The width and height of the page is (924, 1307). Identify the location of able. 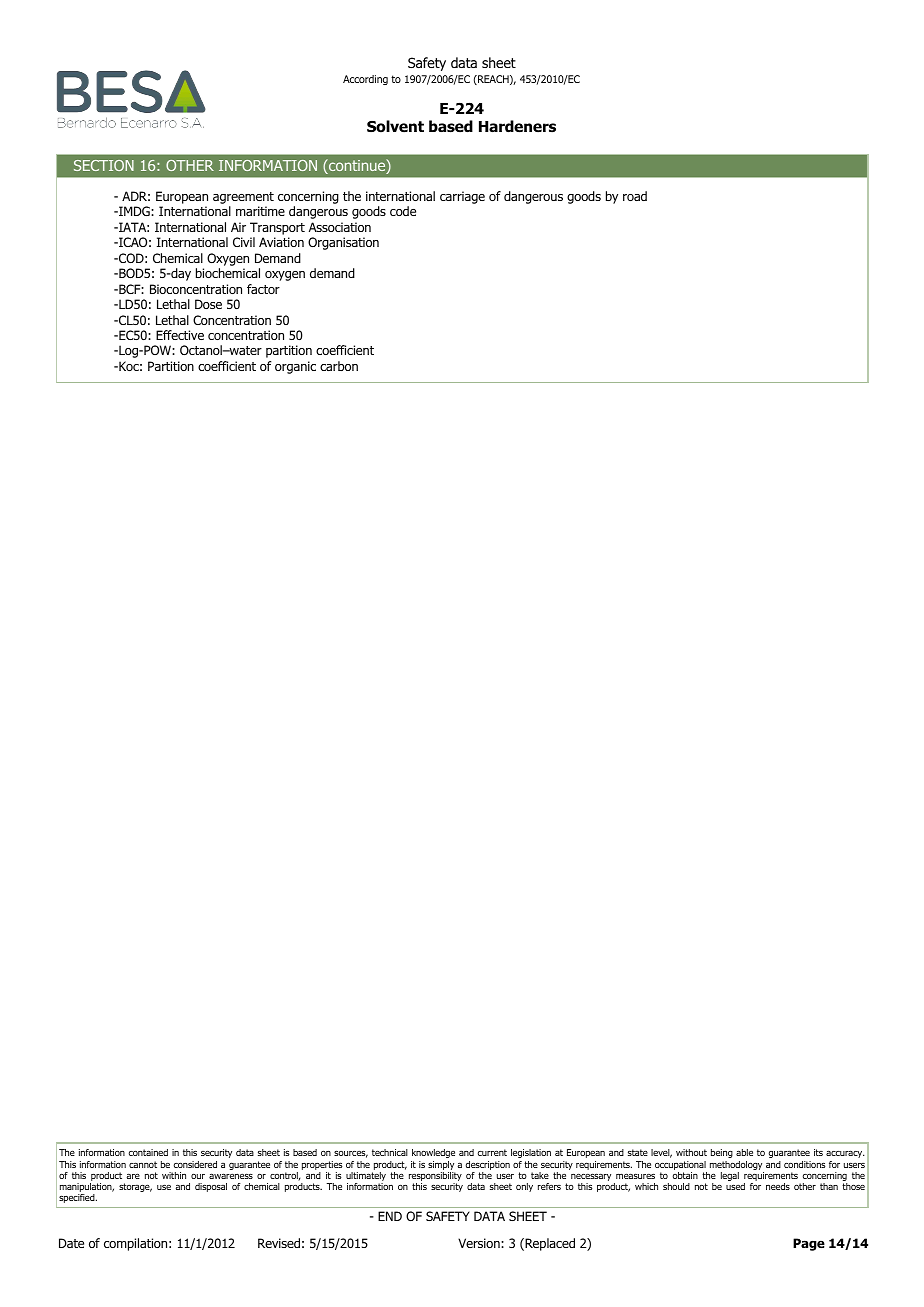
(744, 1152).
